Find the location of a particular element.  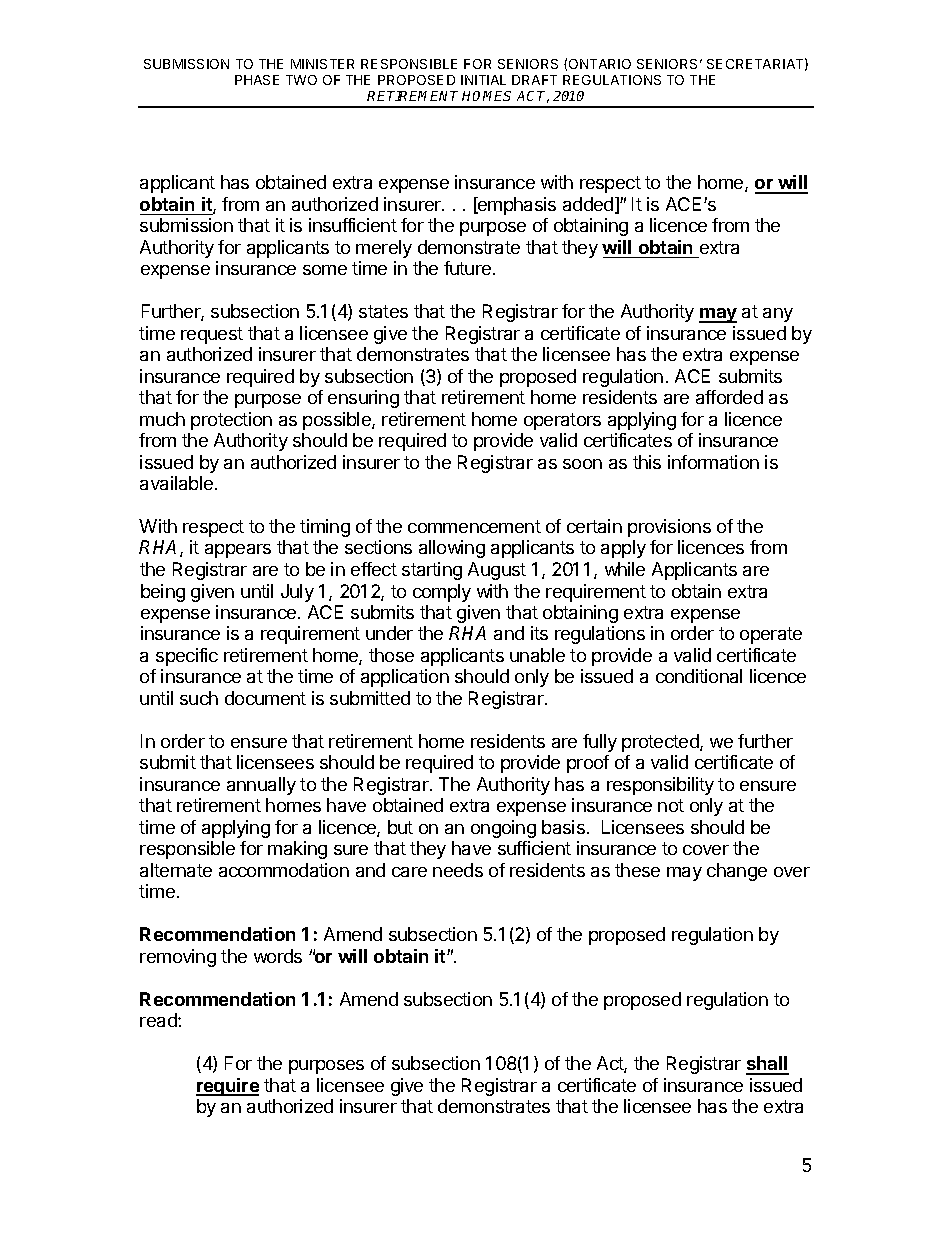

words is located at coordinates (278, 956).
